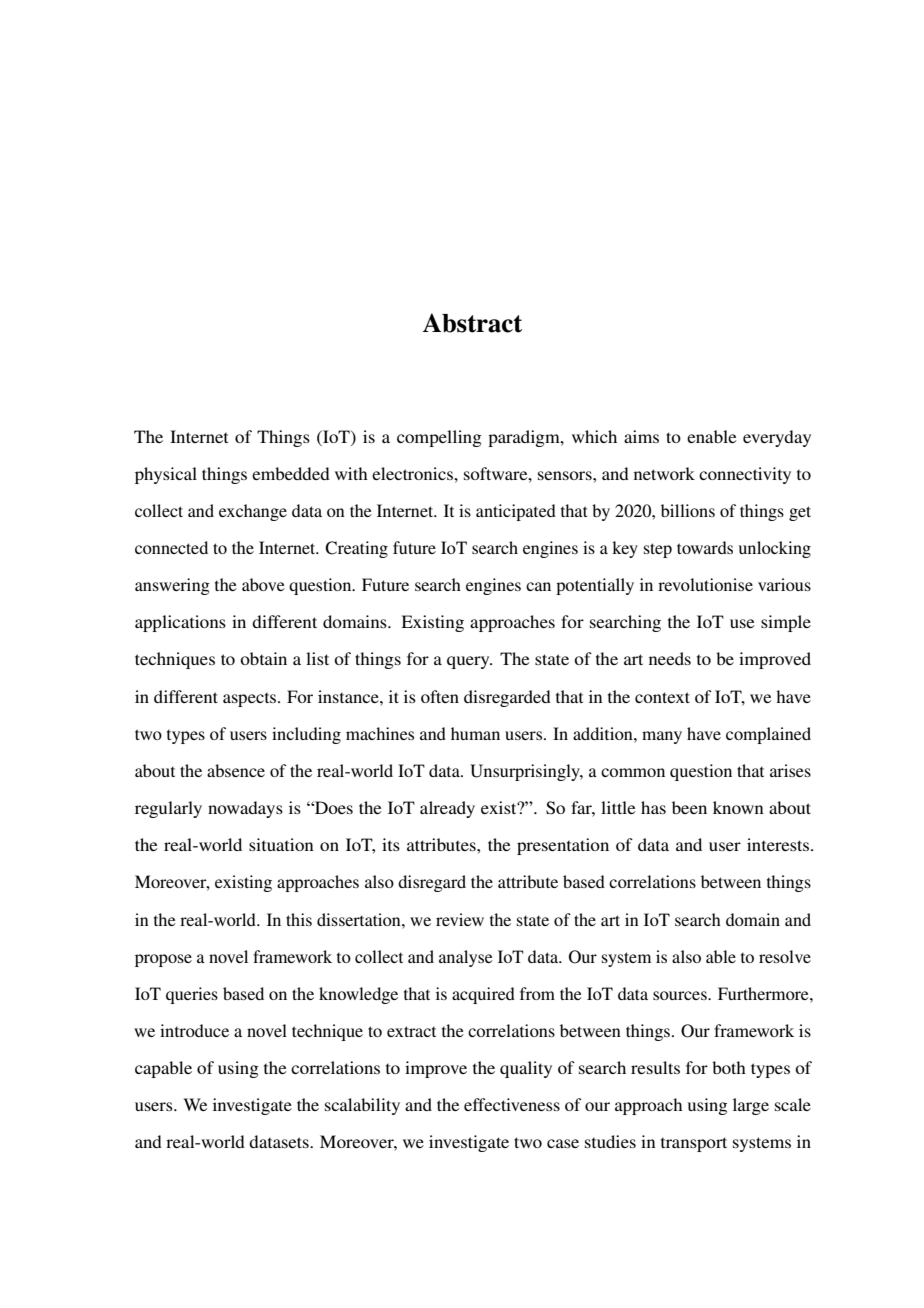  Describe the element at coordinates (291, 473) in the image. I see `embedded` at that location.
